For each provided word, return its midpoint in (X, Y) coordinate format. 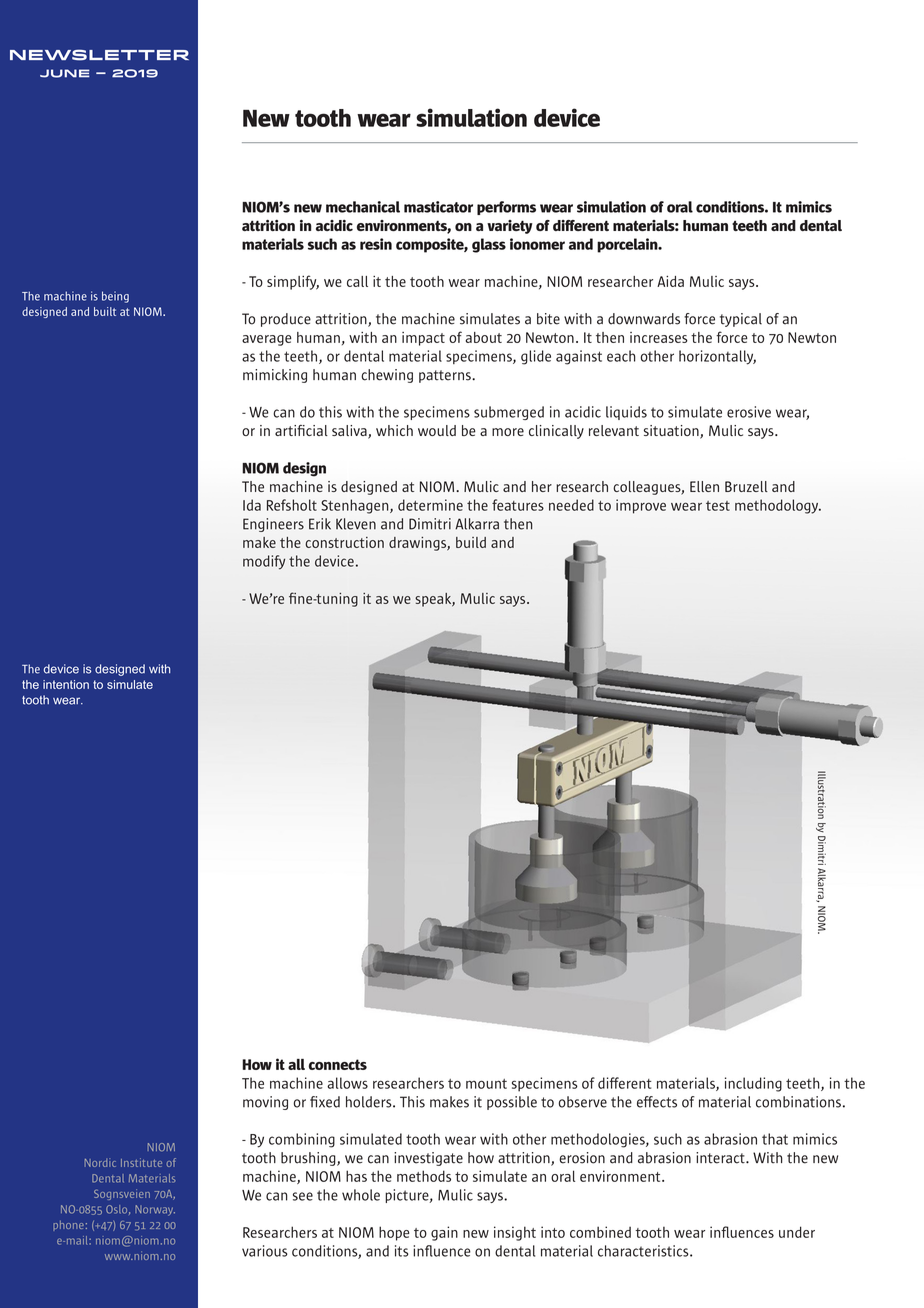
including (753, 1084)
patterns (446, 376)
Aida (670, 281)
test (718, 506)
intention (66, 684)
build (471, 542)
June (65, 73)
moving (265, 1103)
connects (338, 1064)
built (105, 311)
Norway (155, 1210)
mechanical (363, 207)
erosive (749, 412)
